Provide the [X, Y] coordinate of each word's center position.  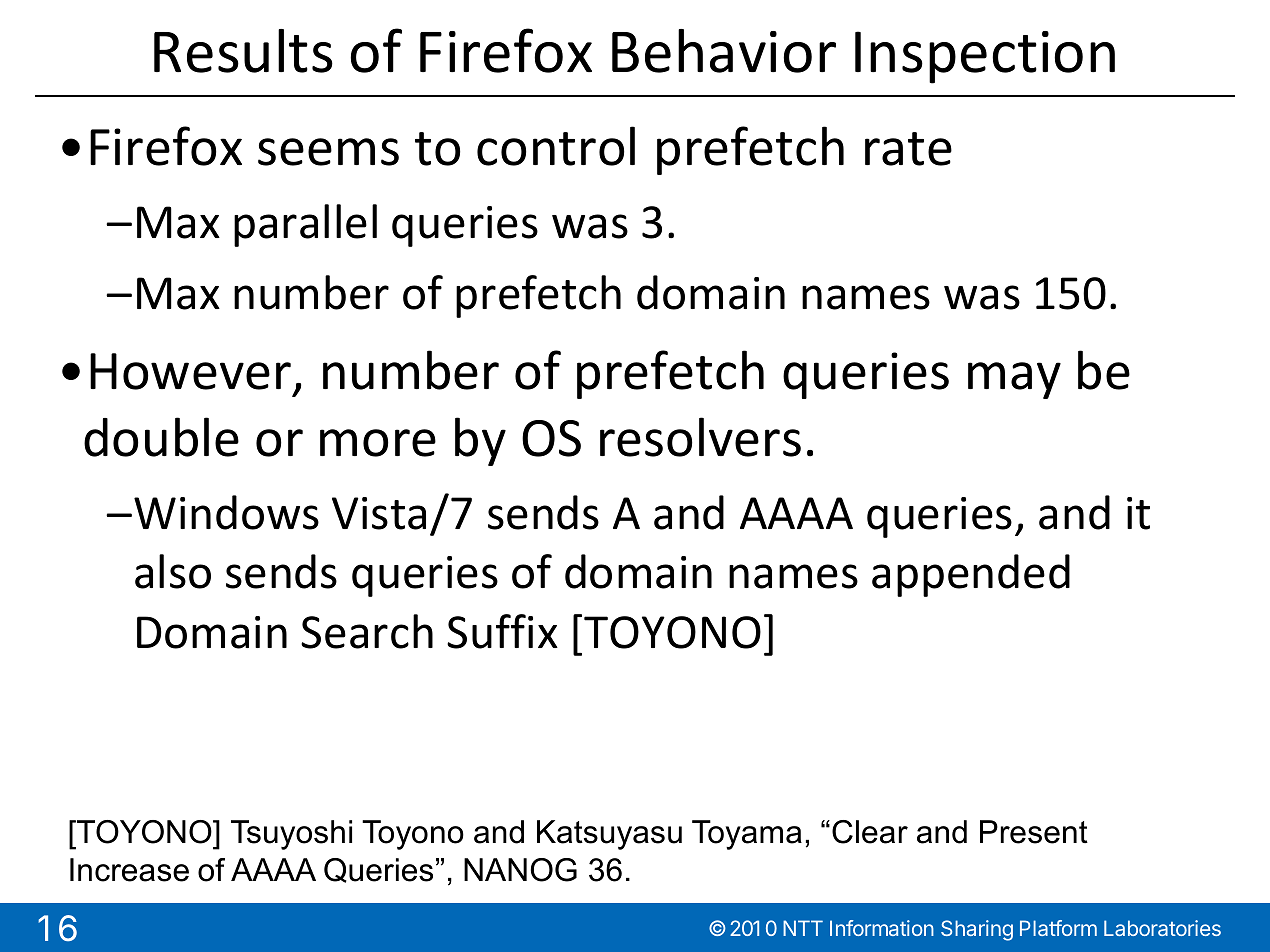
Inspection [985, 57]
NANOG [520, 870]
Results [243, 51]
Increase [129, 870]
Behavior [724, 51]
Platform [1058, 928]
